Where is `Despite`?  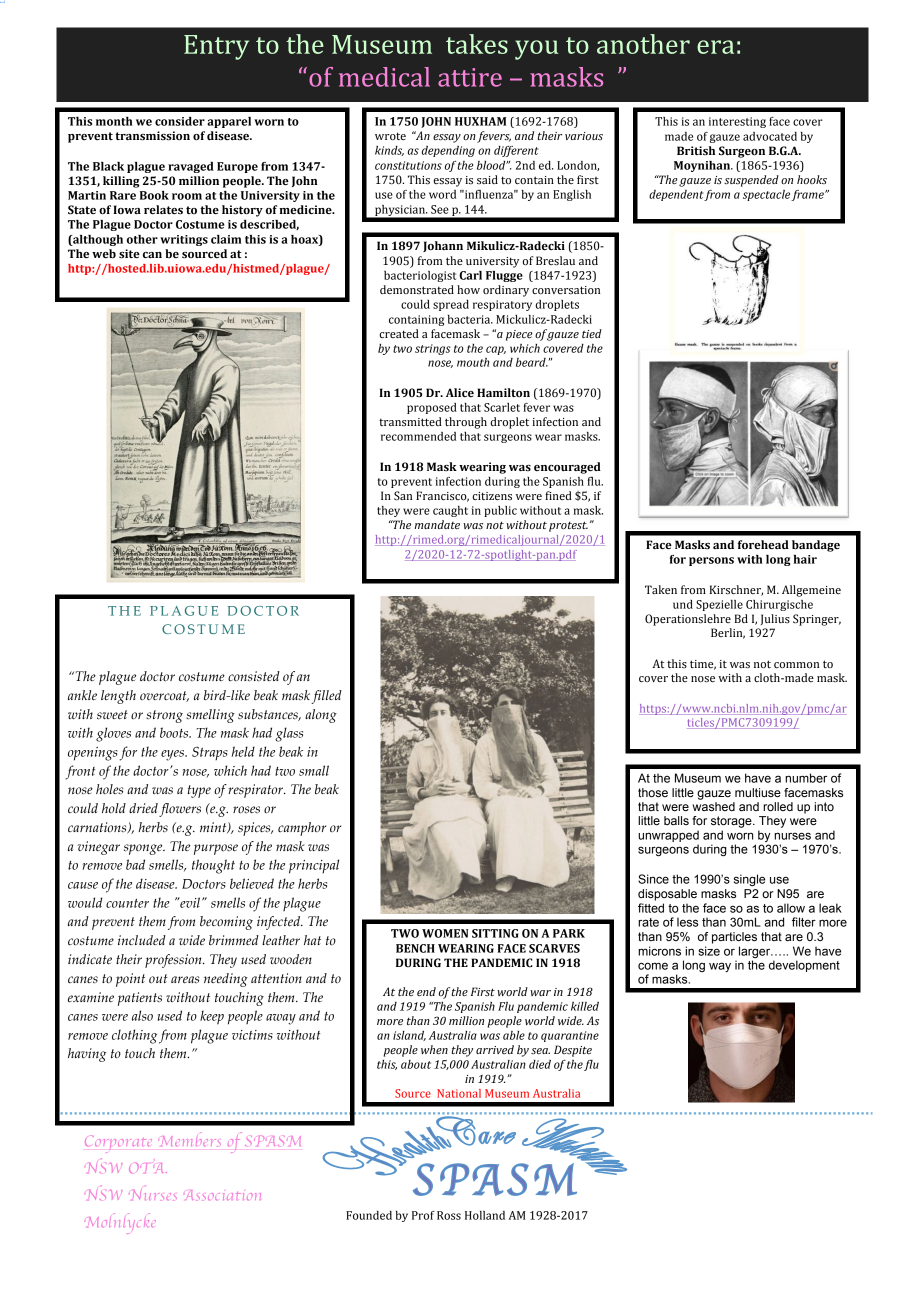
Despite is located at coordinates (573, 1051).
